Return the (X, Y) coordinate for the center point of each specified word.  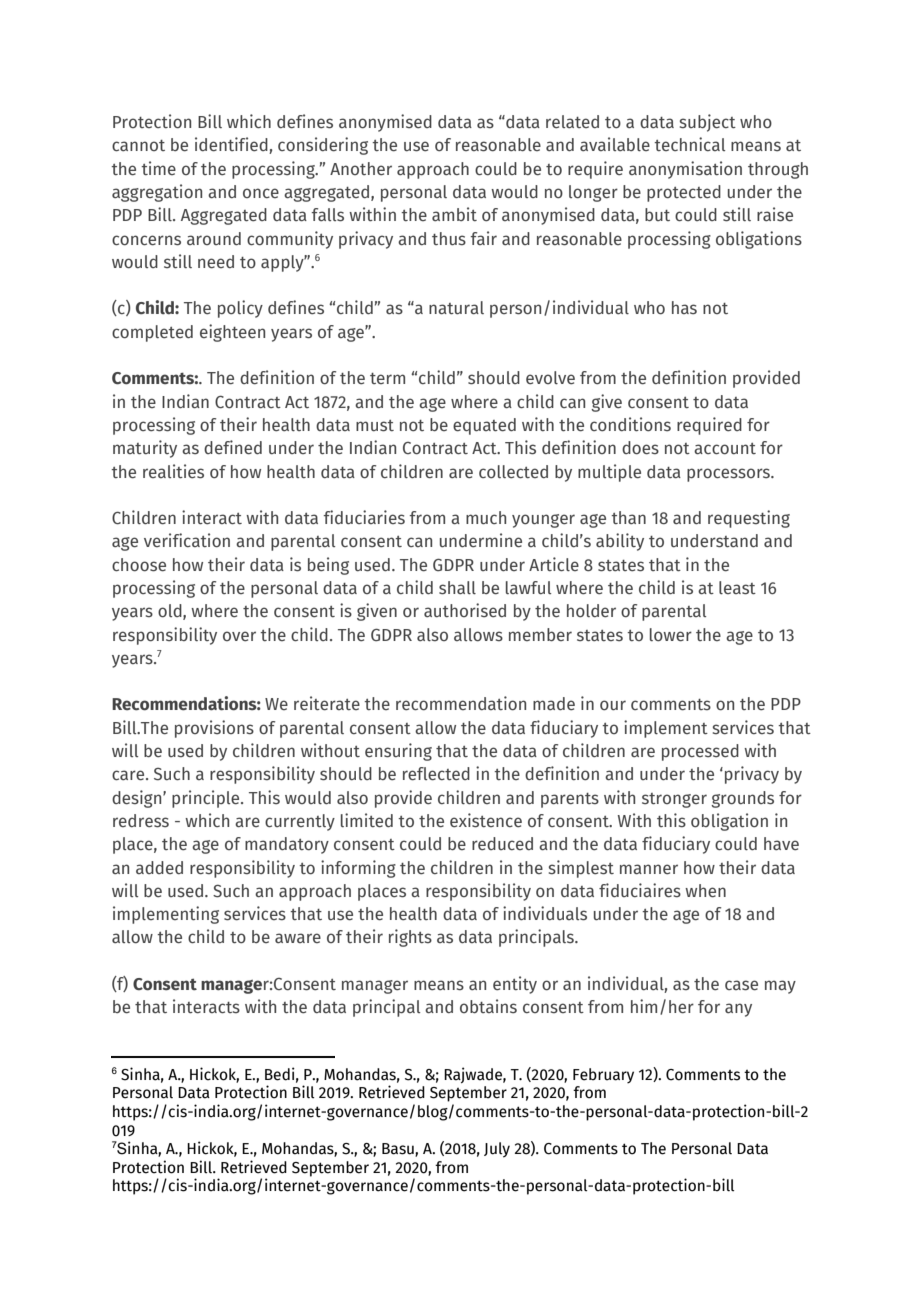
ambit (454, 214)
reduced (502, 844)
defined (233, 447)
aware (298, 938)
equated (484, 426)
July (497, 1150)
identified (232, 145)
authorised (465, 610)
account (725, 449)
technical (689, 144)
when (705, 891)
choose (139, 565)
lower (671, 635)
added (159, 867)
